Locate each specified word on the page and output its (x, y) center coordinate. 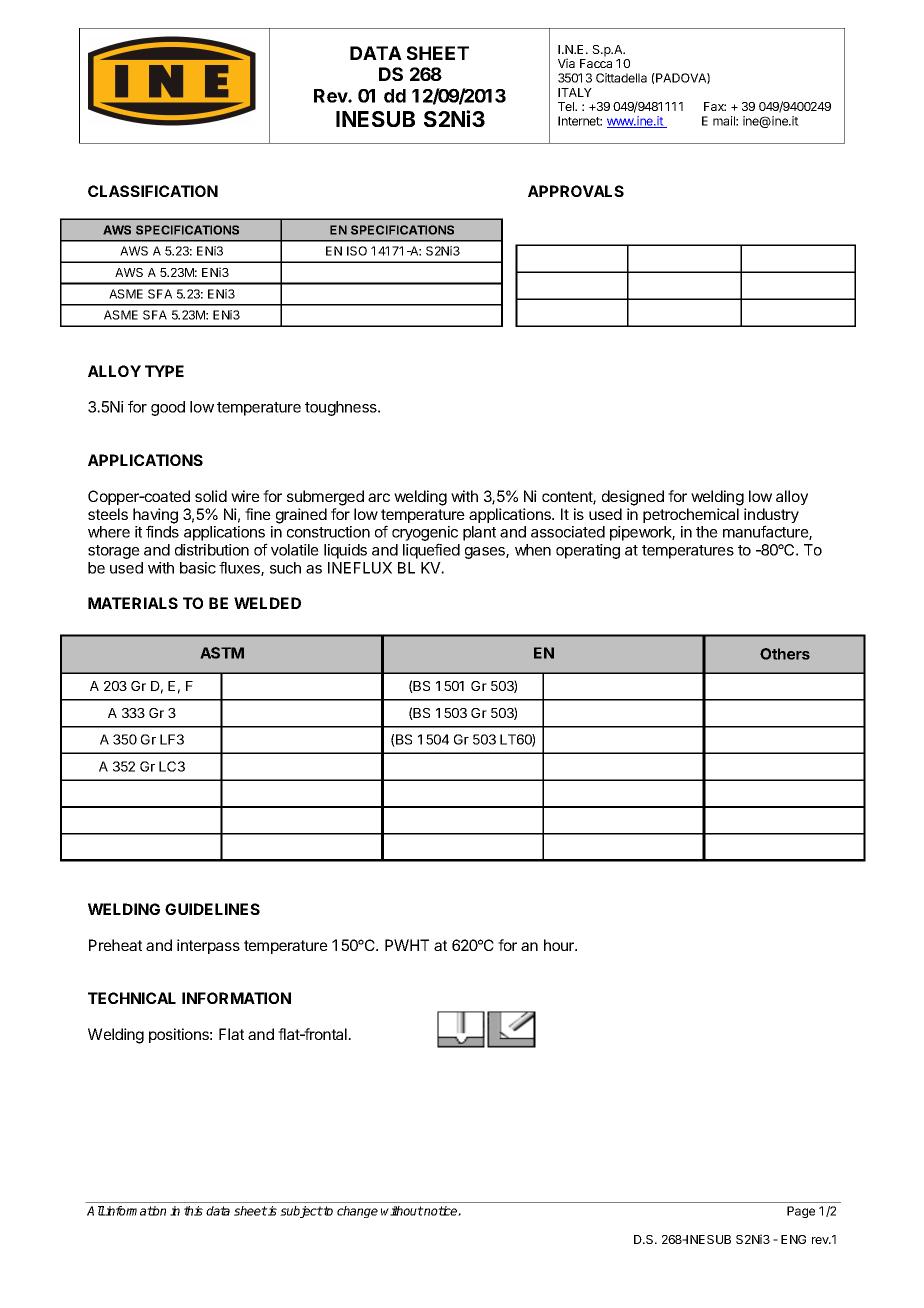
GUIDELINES (212, 909)
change (357, 1212)
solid (211, 496)
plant (479, 533)
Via (566, 63)
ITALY (575, 92)
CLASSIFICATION (153, 191)
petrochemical (691, 515)
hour (560, 945)
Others (785, 654)
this (193, 1211)
